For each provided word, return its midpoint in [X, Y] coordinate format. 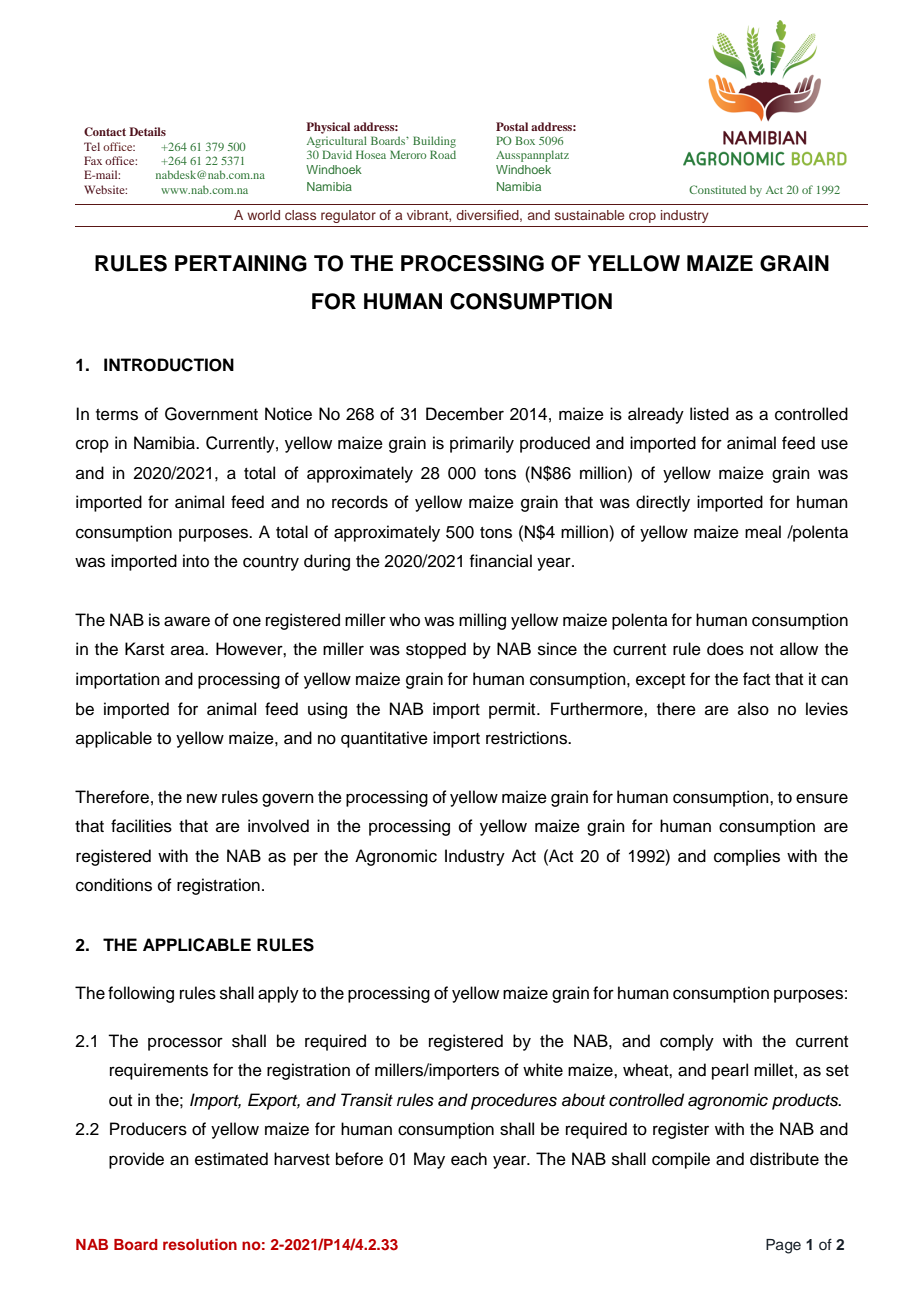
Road [443, 154]
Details [147, 131]
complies [747, 857]
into [196, 561]
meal [763, 532]
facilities [141, 826]
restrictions [527, 738]
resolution [200, 1244]
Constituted [717, 189]
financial [500, 561]
